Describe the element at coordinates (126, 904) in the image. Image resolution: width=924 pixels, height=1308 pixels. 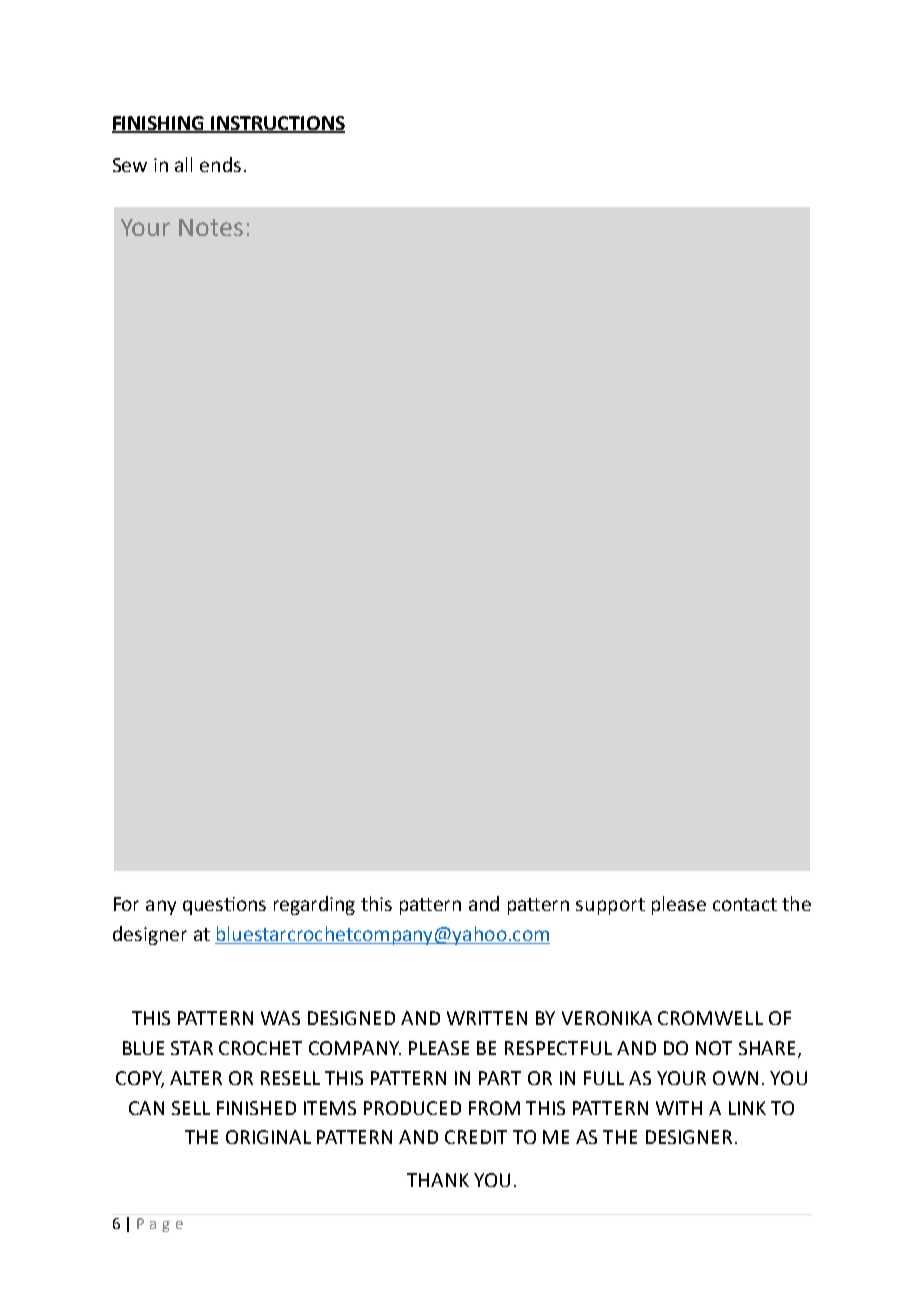
I see `For` at that location.
